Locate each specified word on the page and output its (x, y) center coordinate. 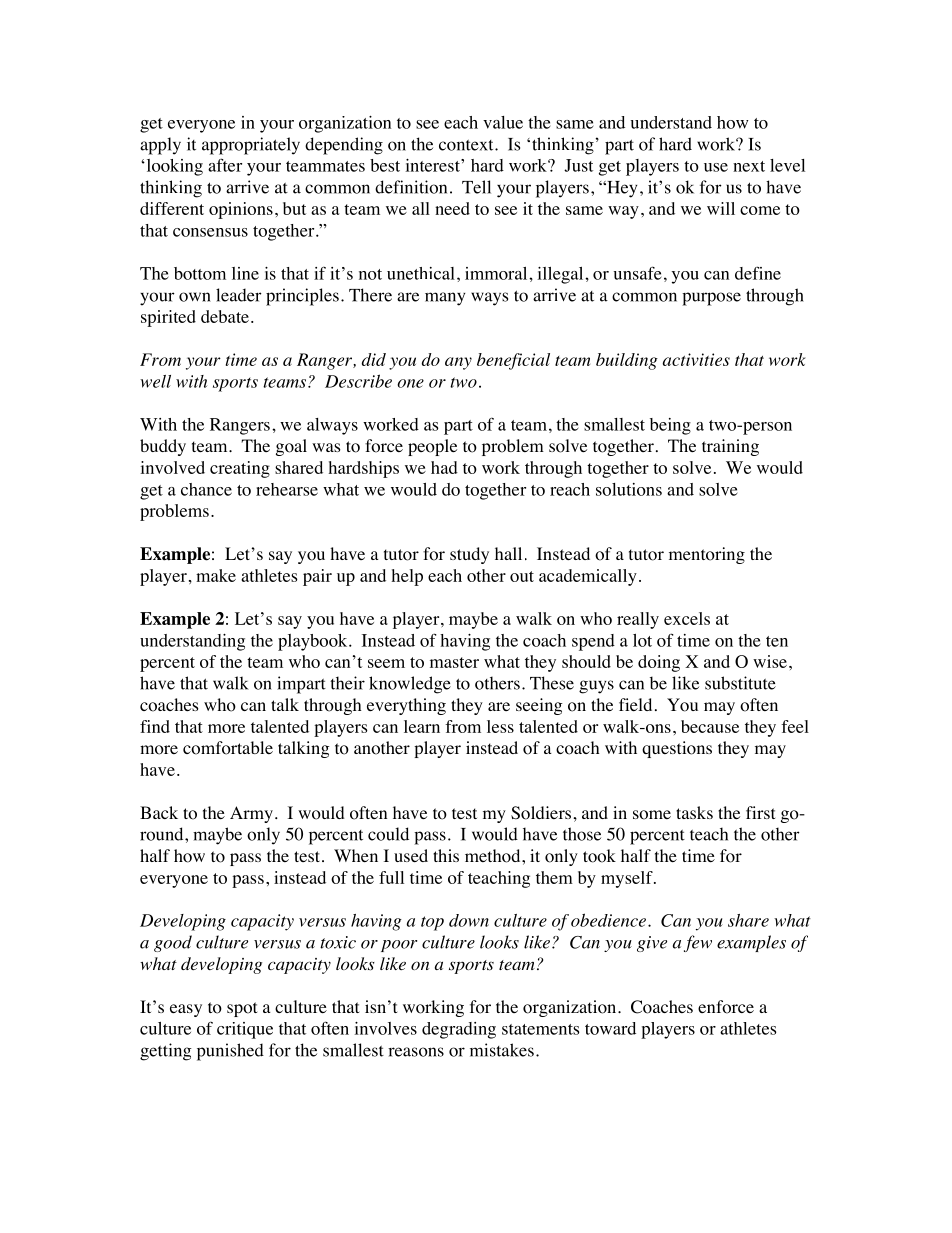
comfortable (228, 748)
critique (245, 1030)
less (500, 726)
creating (240, 469)
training (730, 447)
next (749, 166)
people (432, 447)
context (467, 145)
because (710, 726)
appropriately (251, 146)
